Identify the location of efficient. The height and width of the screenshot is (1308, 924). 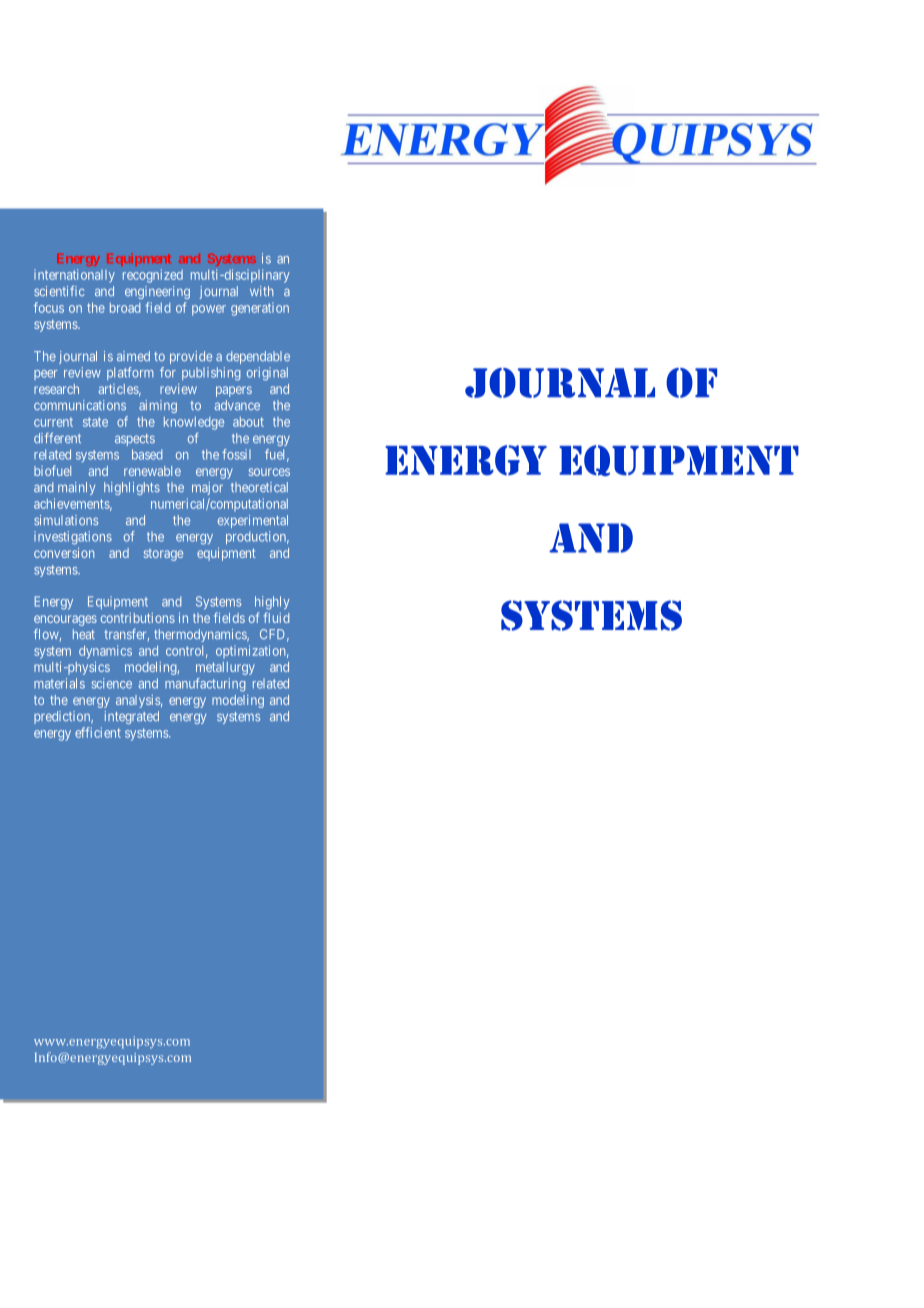
(98, 732).
